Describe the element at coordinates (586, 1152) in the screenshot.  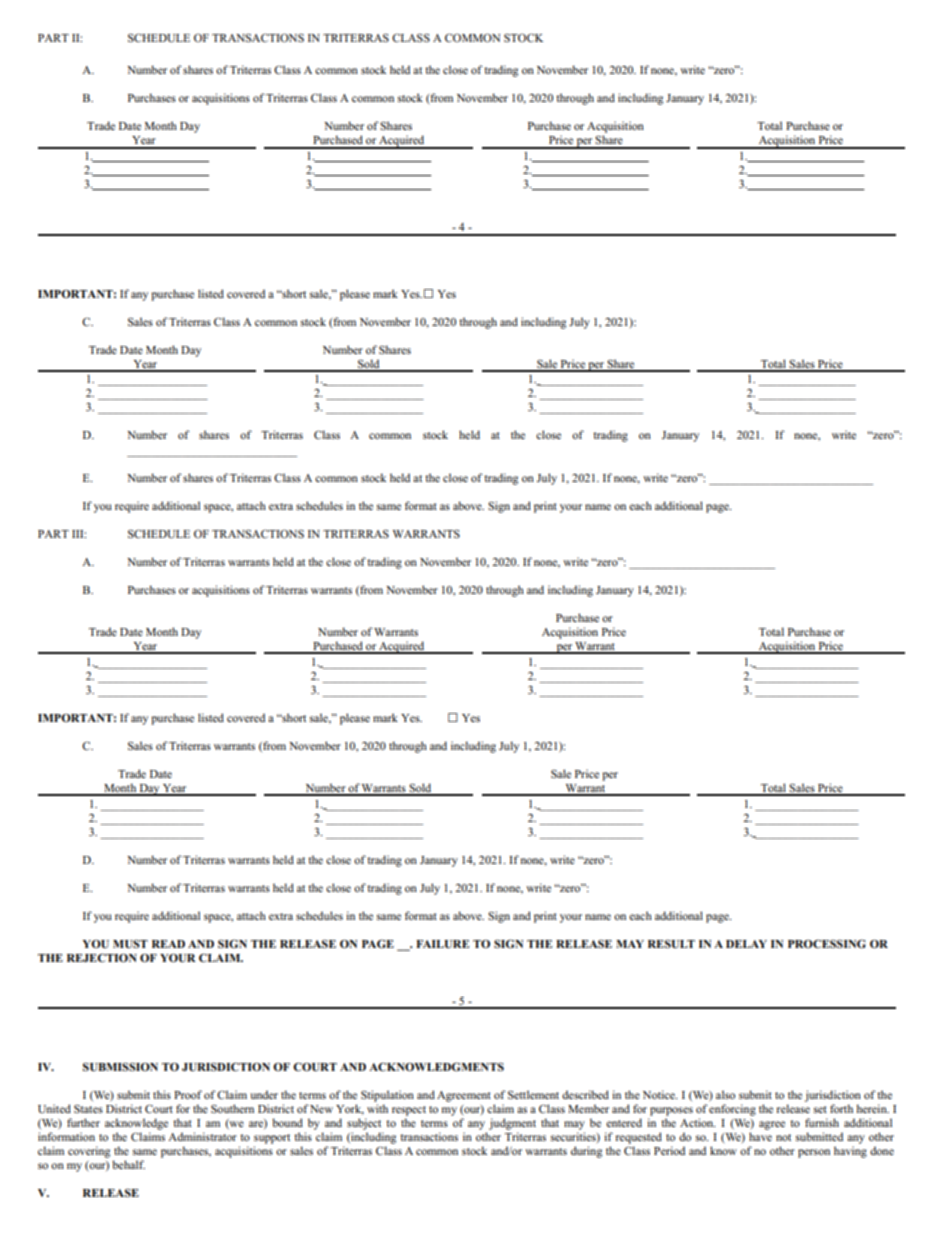
I see `during` at that location.
